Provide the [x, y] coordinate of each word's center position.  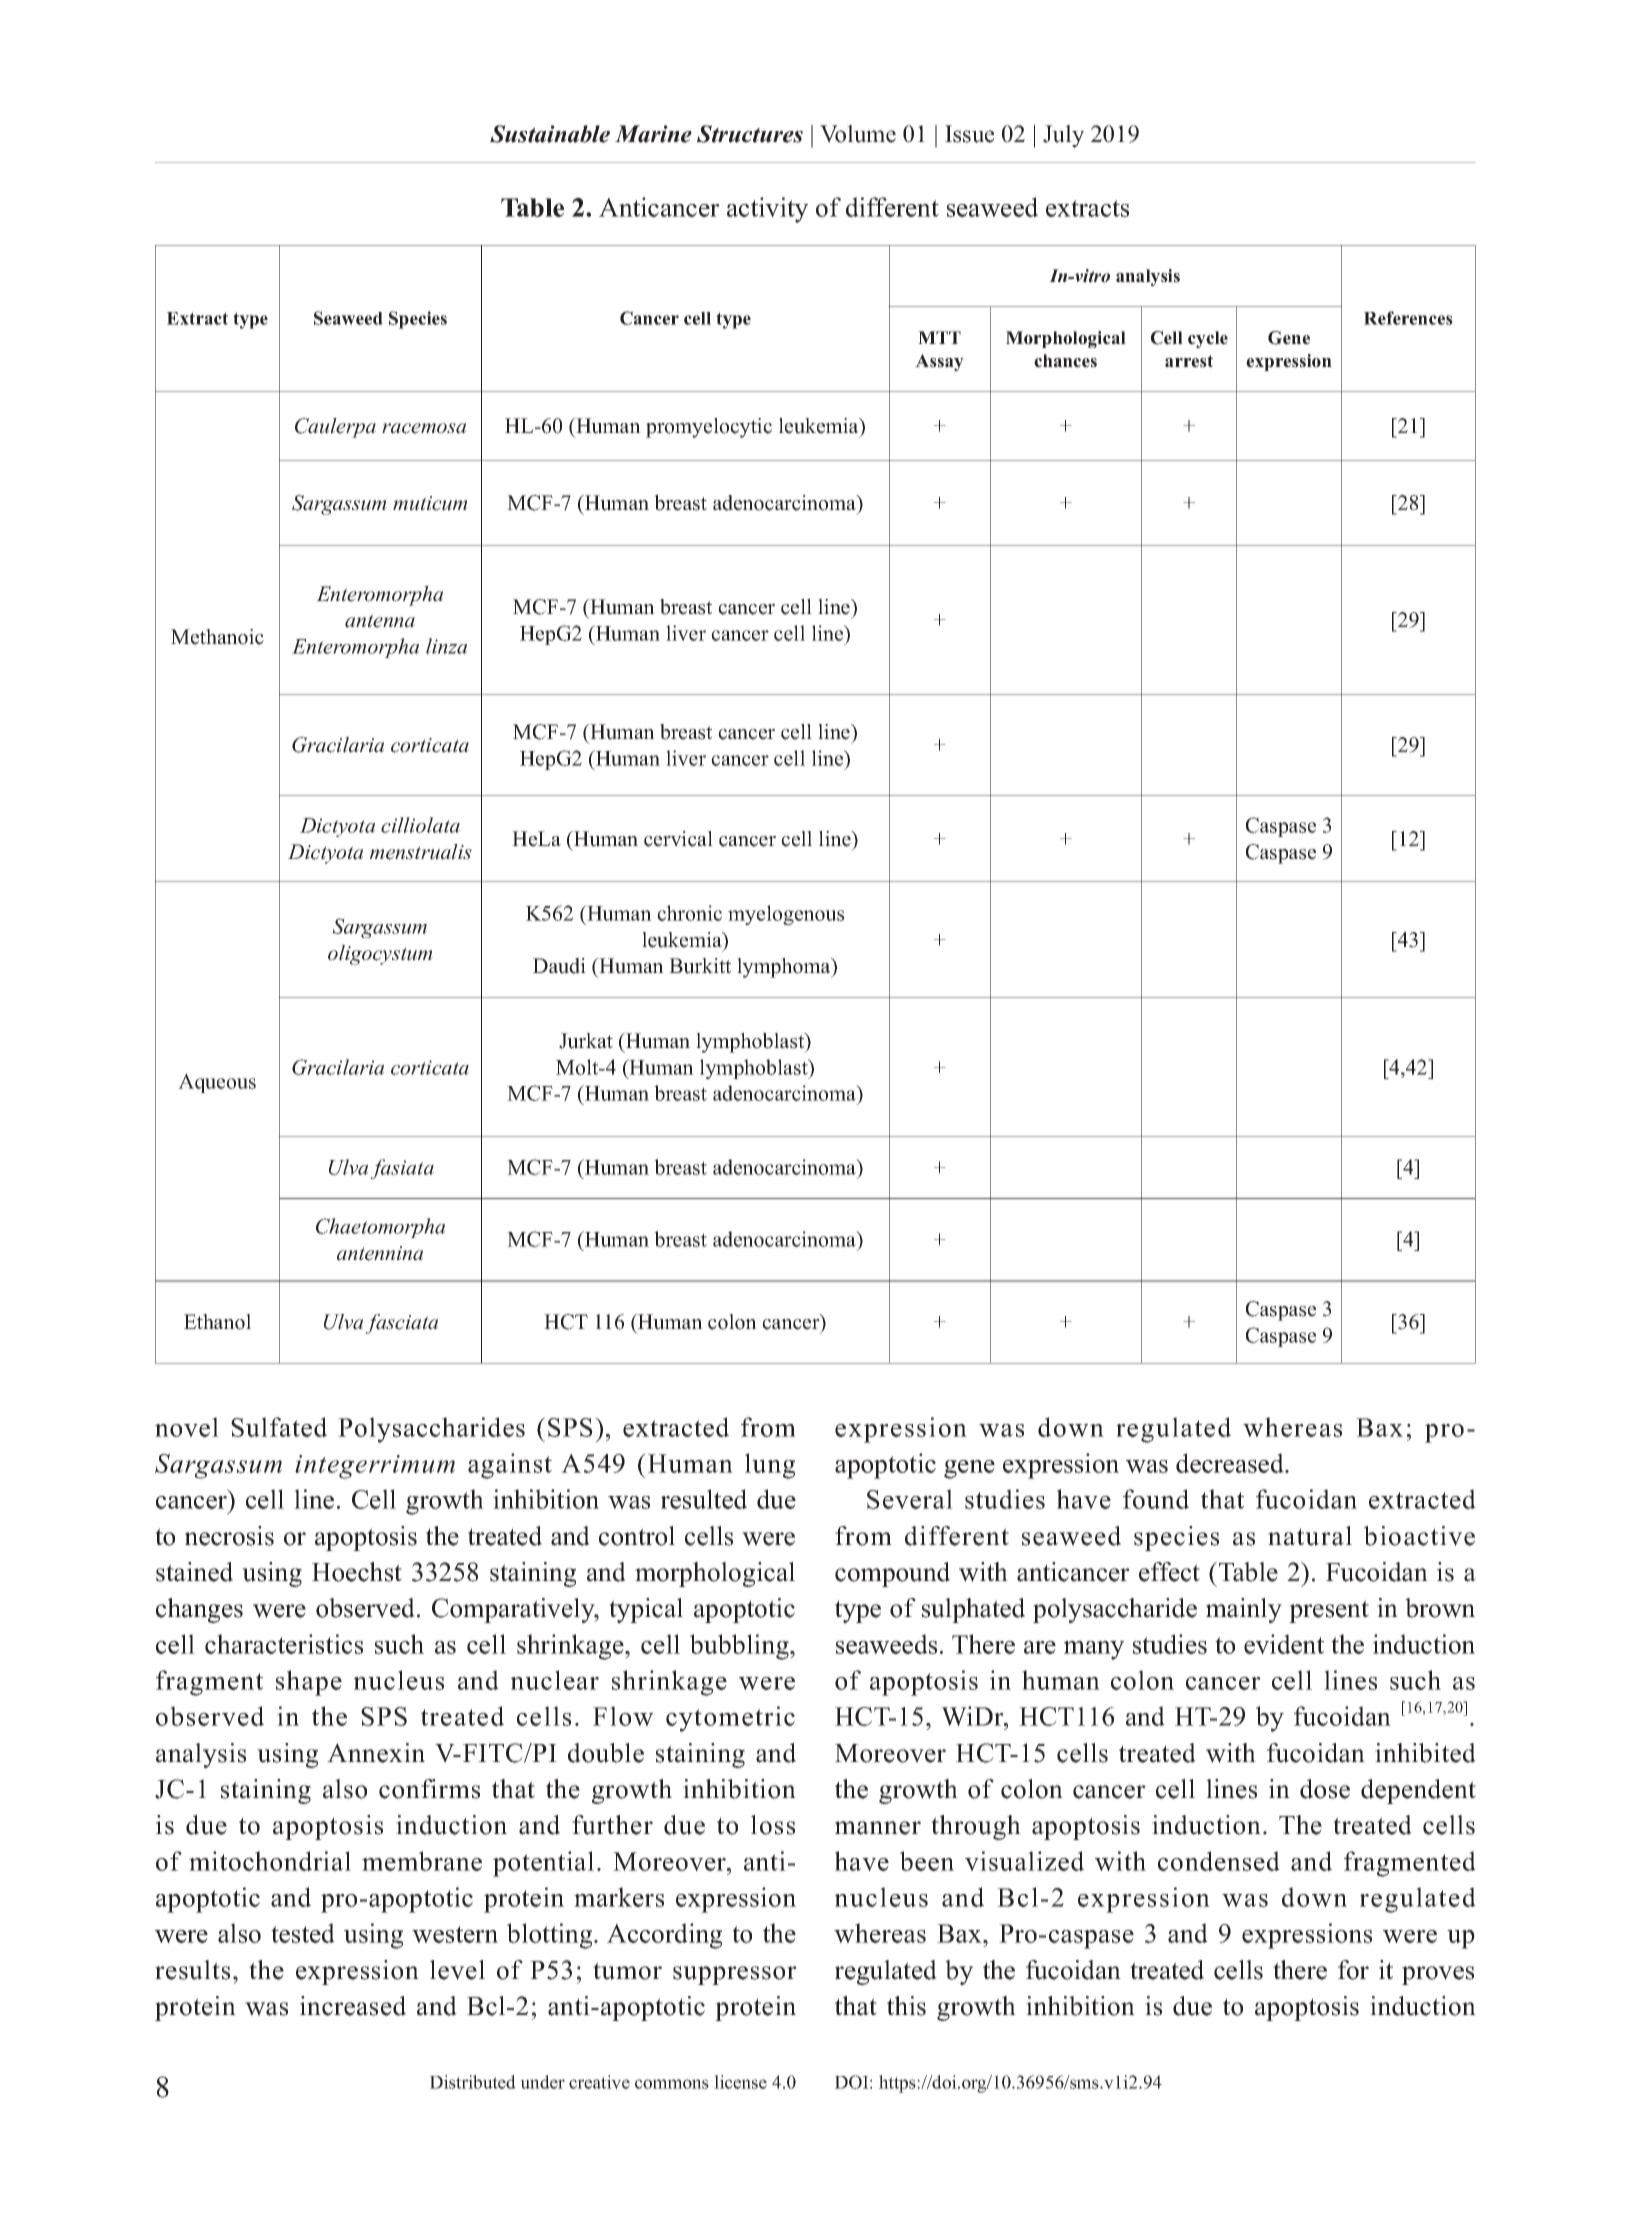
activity [767, 210]
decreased [1231, 1463]
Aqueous [217, 1083]
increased [353, 2006]
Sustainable [550, 134]
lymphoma [785, 968]
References [1408, 318]
